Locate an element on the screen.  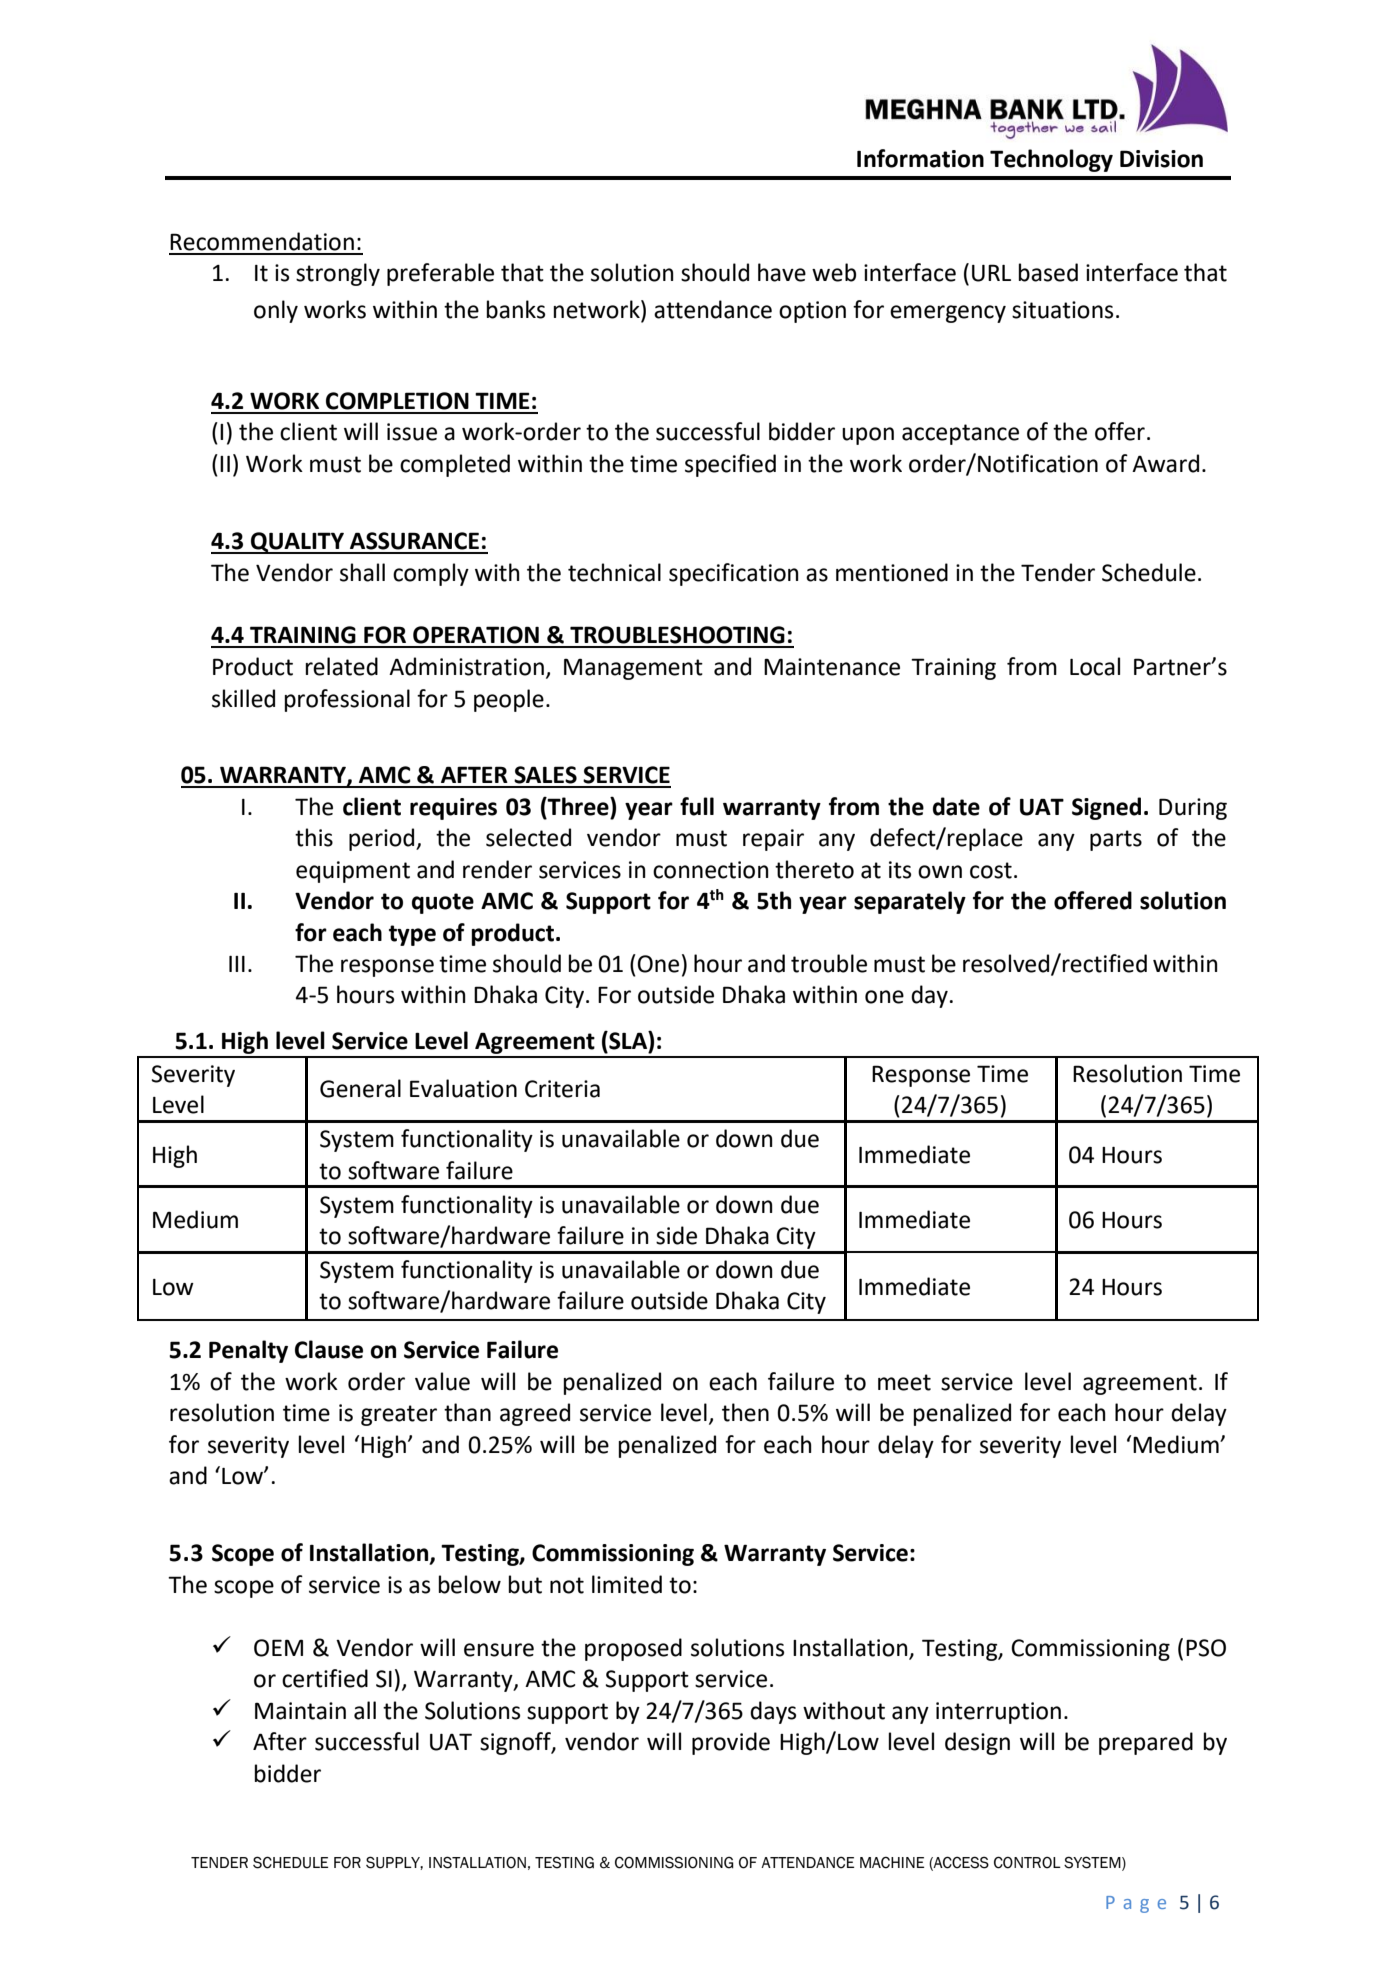
provide is located at coordinates (731, 1743).
